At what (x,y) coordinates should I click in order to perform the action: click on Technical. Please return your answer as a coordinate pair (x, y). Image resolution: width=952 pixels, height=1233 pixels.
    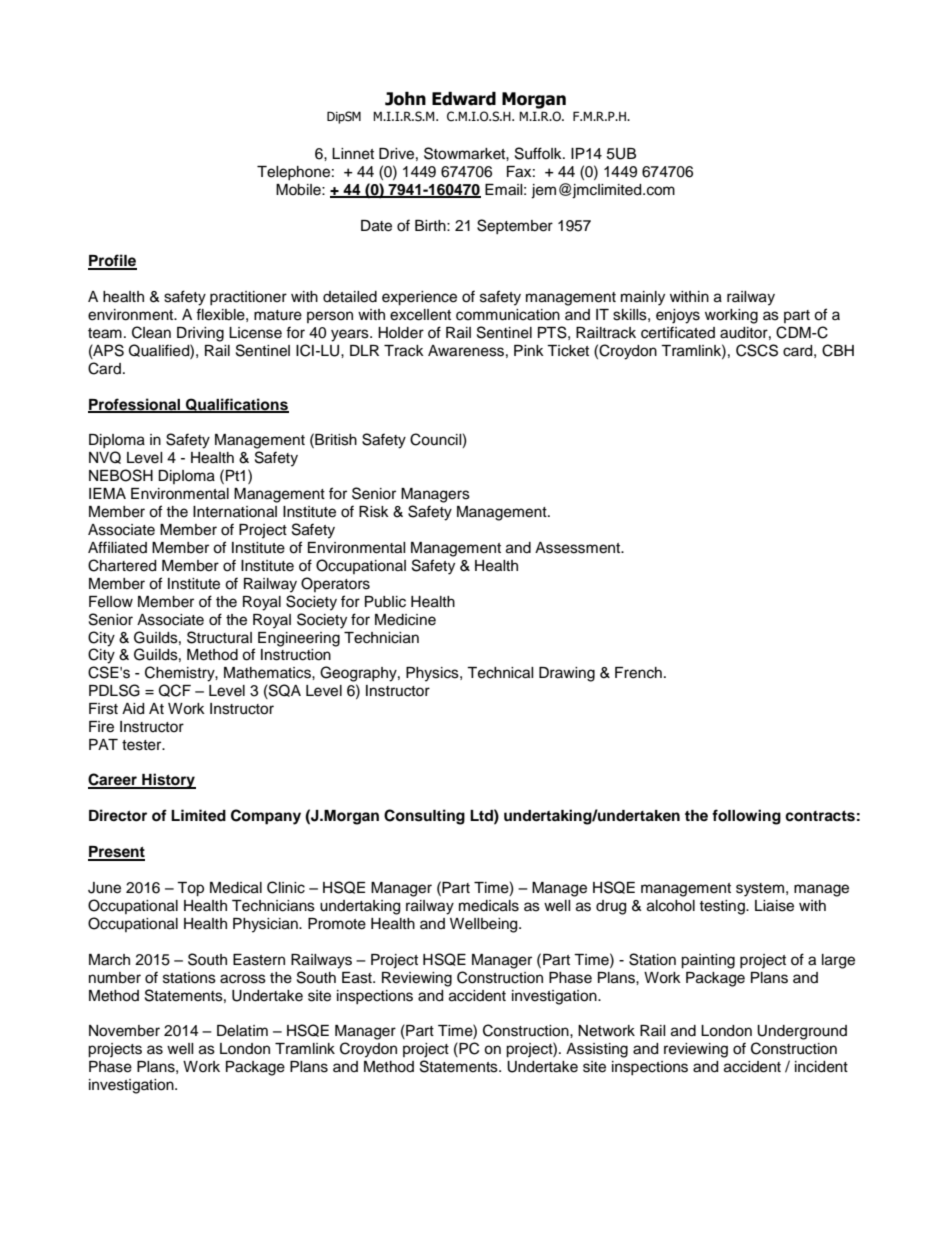
    Looking at the image, I should click on (500, 673).
